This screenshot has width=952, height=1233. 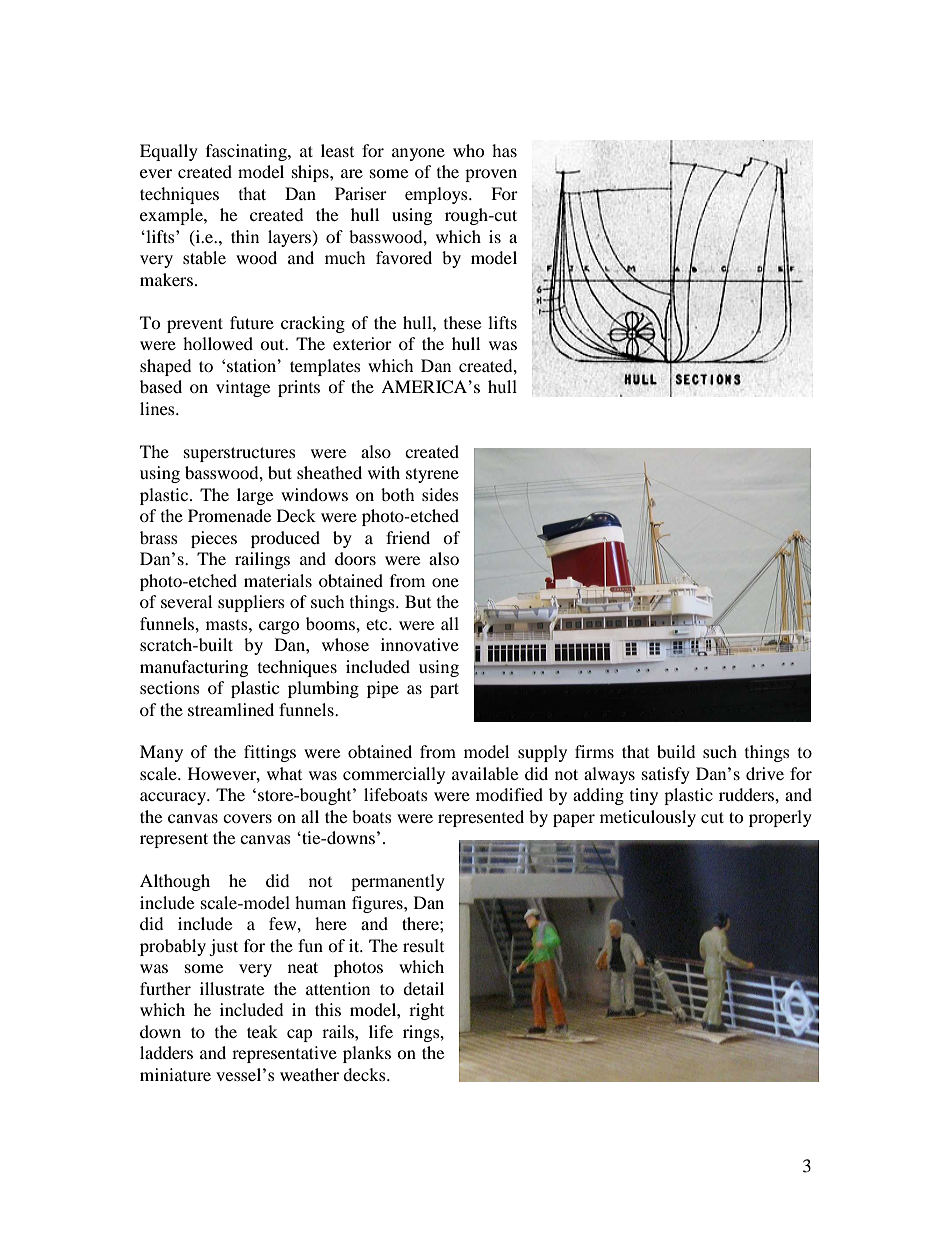 What do you see at coordinates (676, 751) in the screenshot?
I see `build` at bounding box center [676, 751].
